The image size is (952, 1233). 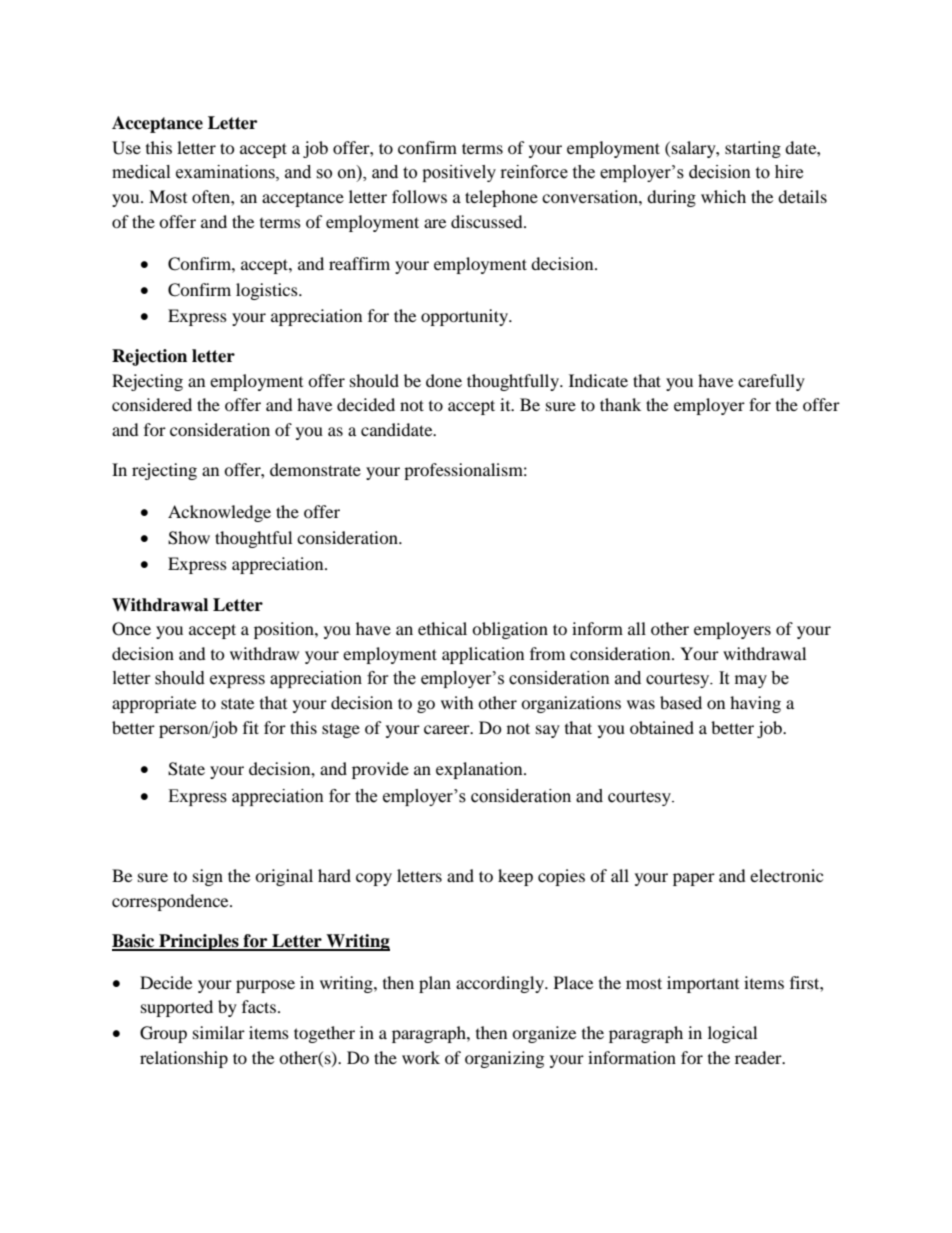 What do you see at coordinates (251, 727) in the screenshot?
I see `fit` at bounding box center [251, 727].
